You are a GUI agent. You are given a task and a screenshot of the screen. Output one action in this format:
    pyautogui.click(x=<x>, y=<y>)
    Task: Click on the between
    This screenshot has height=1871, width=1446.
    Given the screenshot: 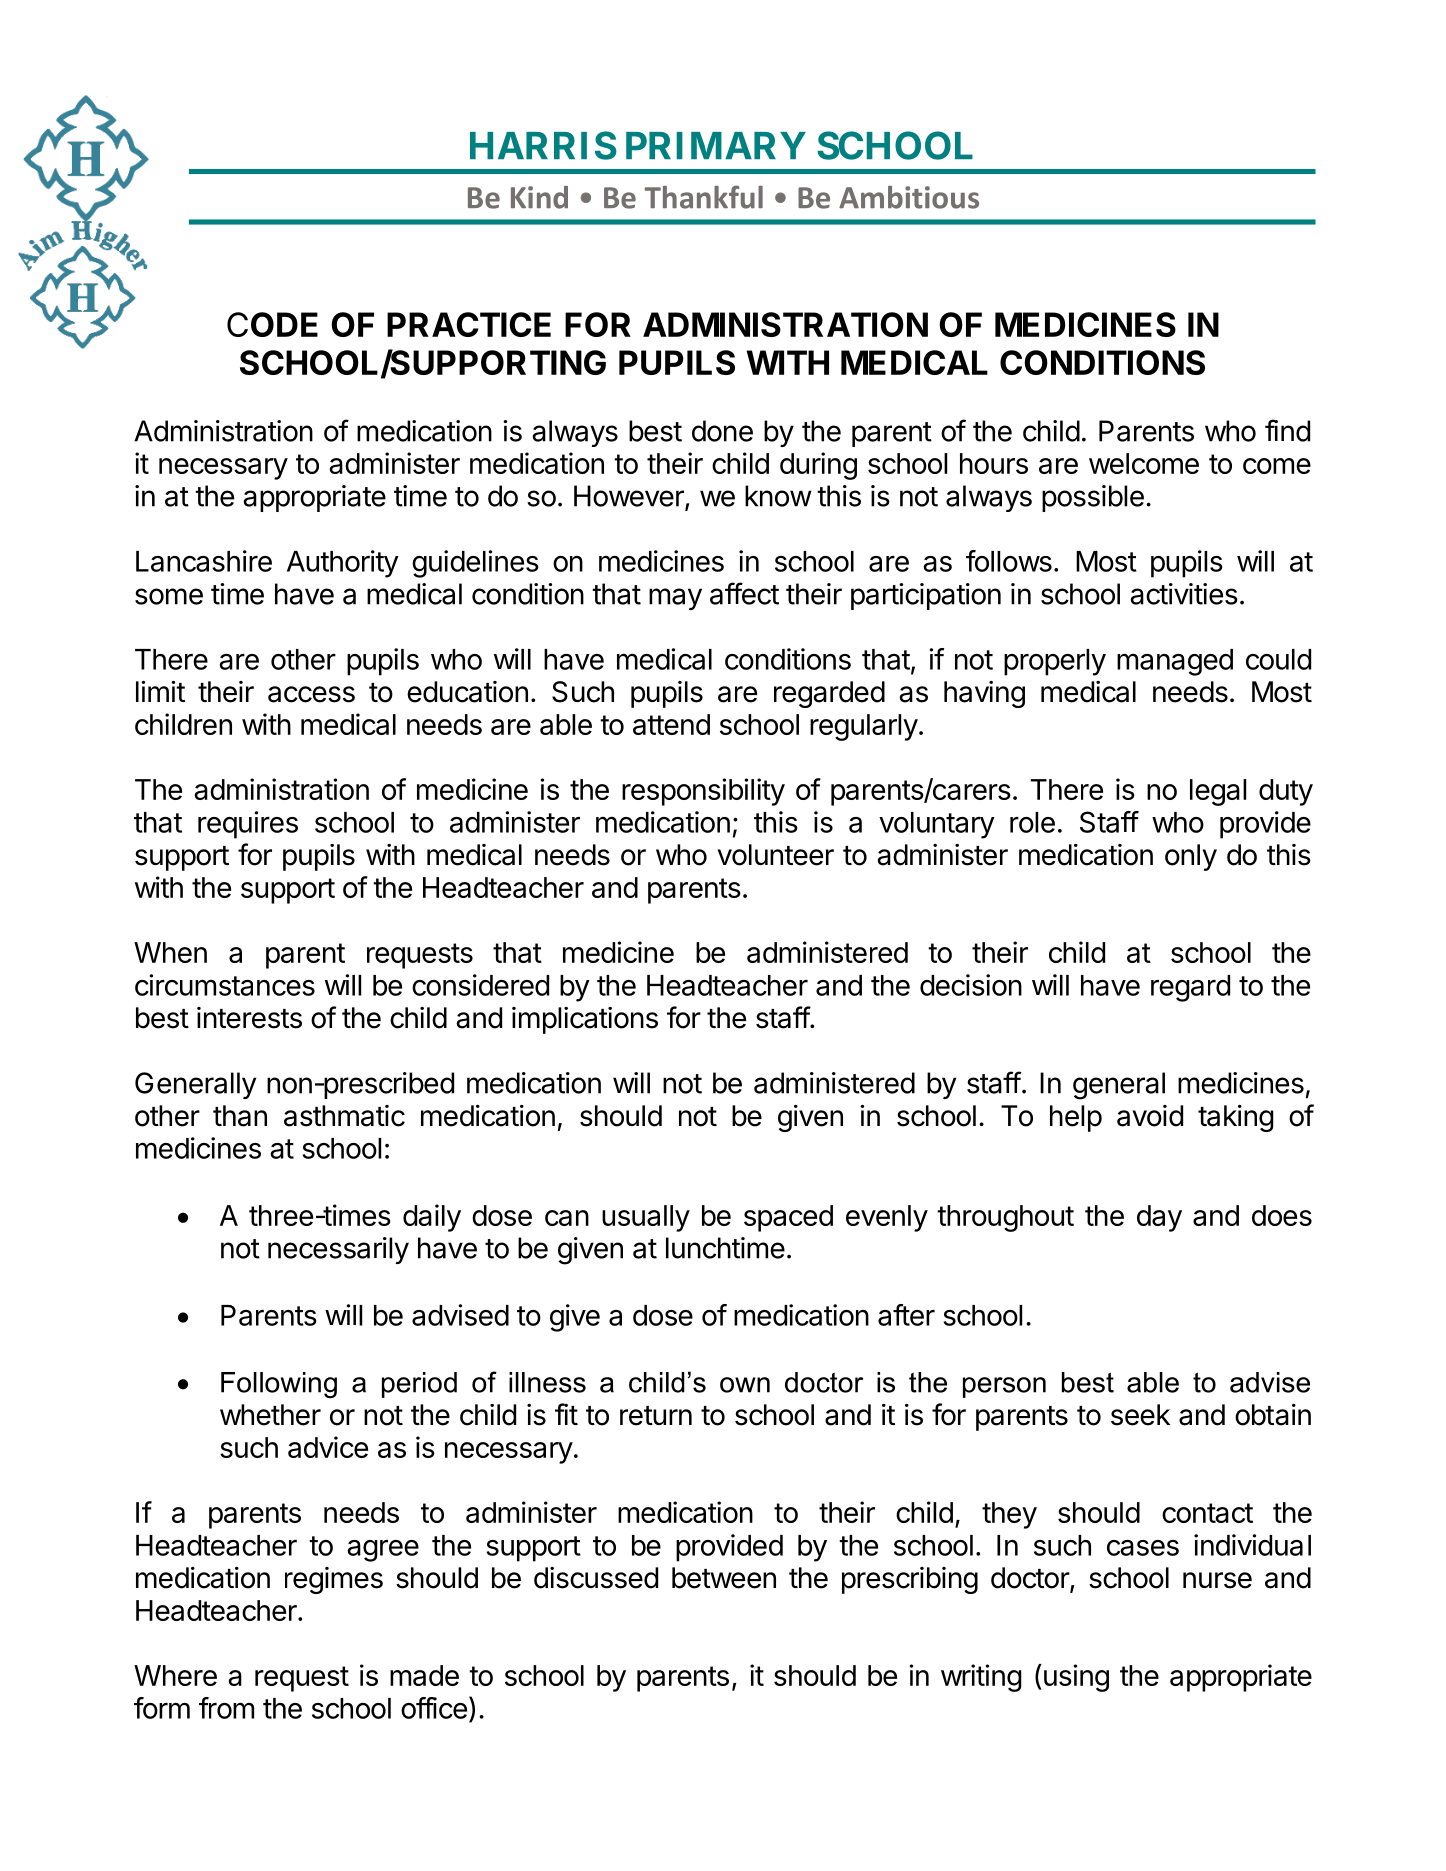 What is the action you would take?
    pyautogui.click(x=724, y=1578)
